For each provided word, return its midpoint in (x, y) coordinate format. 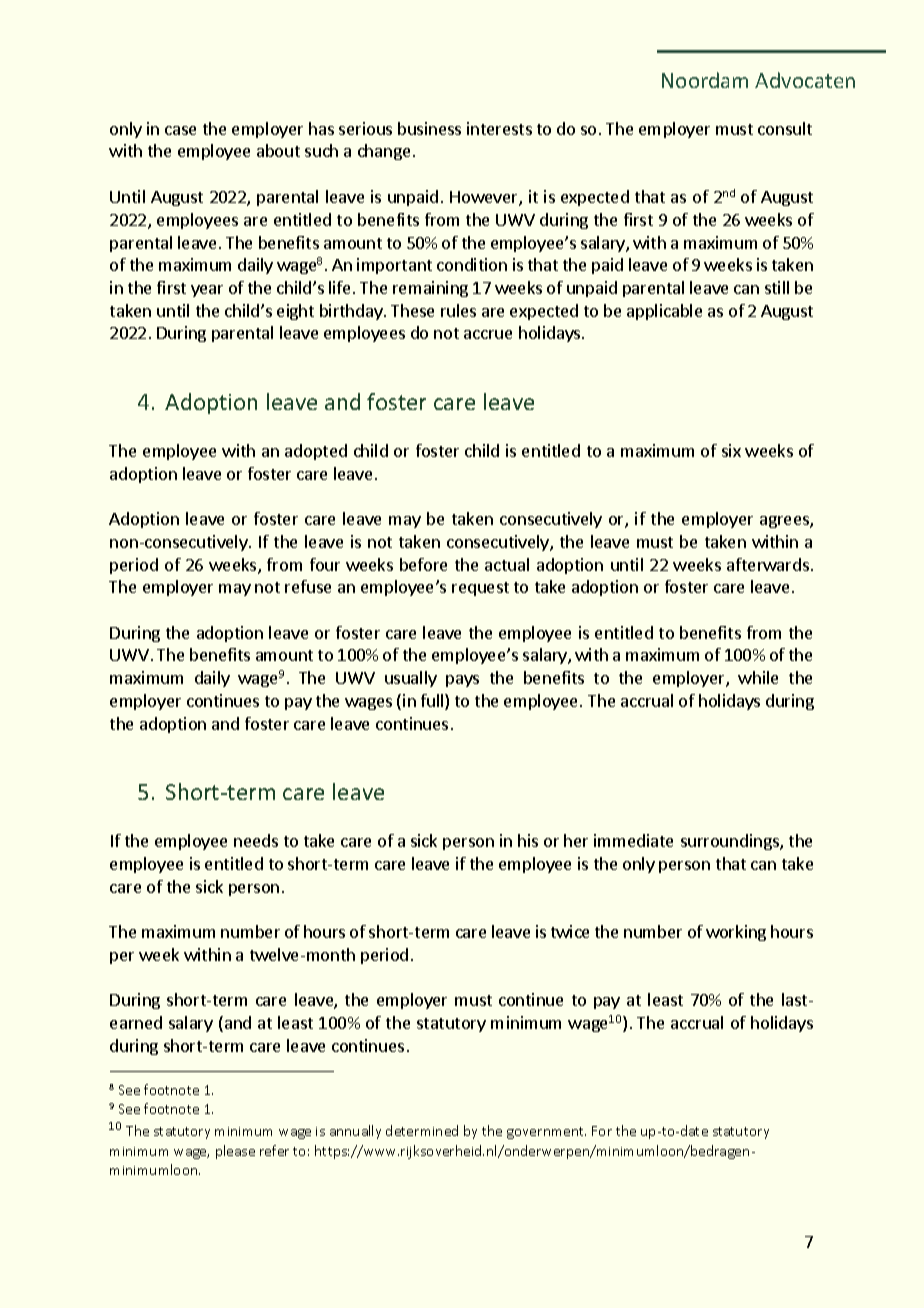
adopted (316, 452)
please (235, 1152)
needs (256, 840)
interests (499, 128)
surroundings (731, 842)
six (731, 450)
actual (507, 564)
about (278, 150)
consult (785, 128)
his (528, 840)
